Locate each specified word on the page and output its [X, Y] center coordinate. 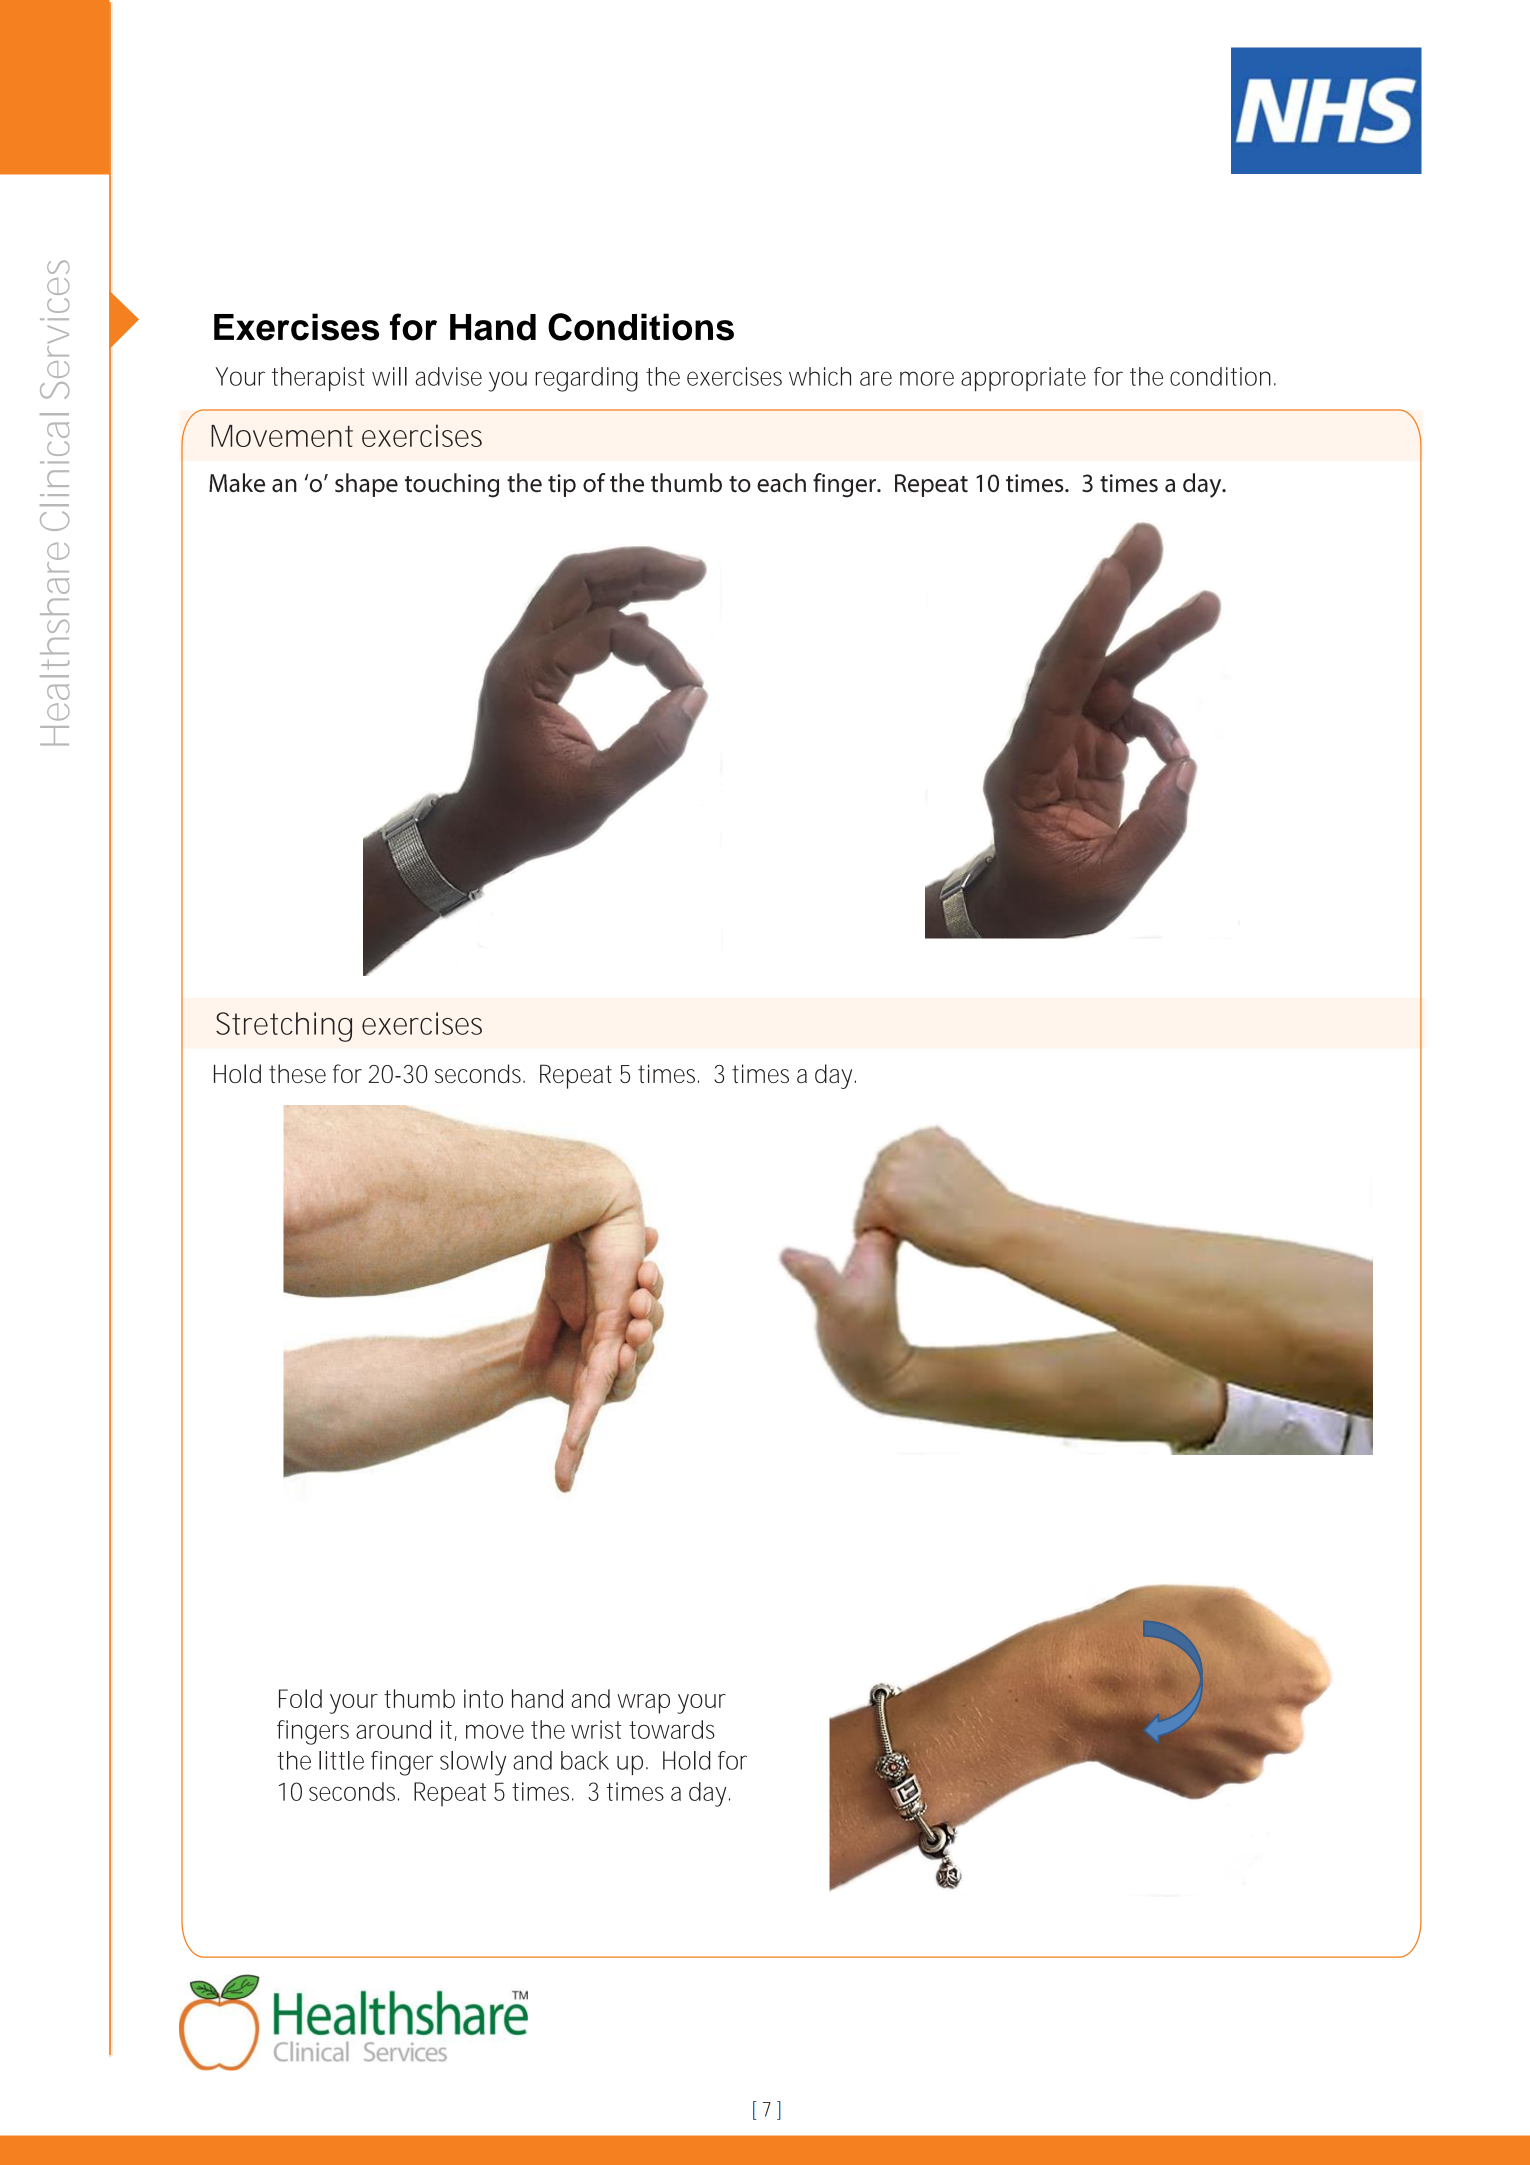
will [389, 376]
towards [672, 1729]
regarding [586, 379]
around [393, 1729]
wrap [643, 1704]
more [927, 378]
